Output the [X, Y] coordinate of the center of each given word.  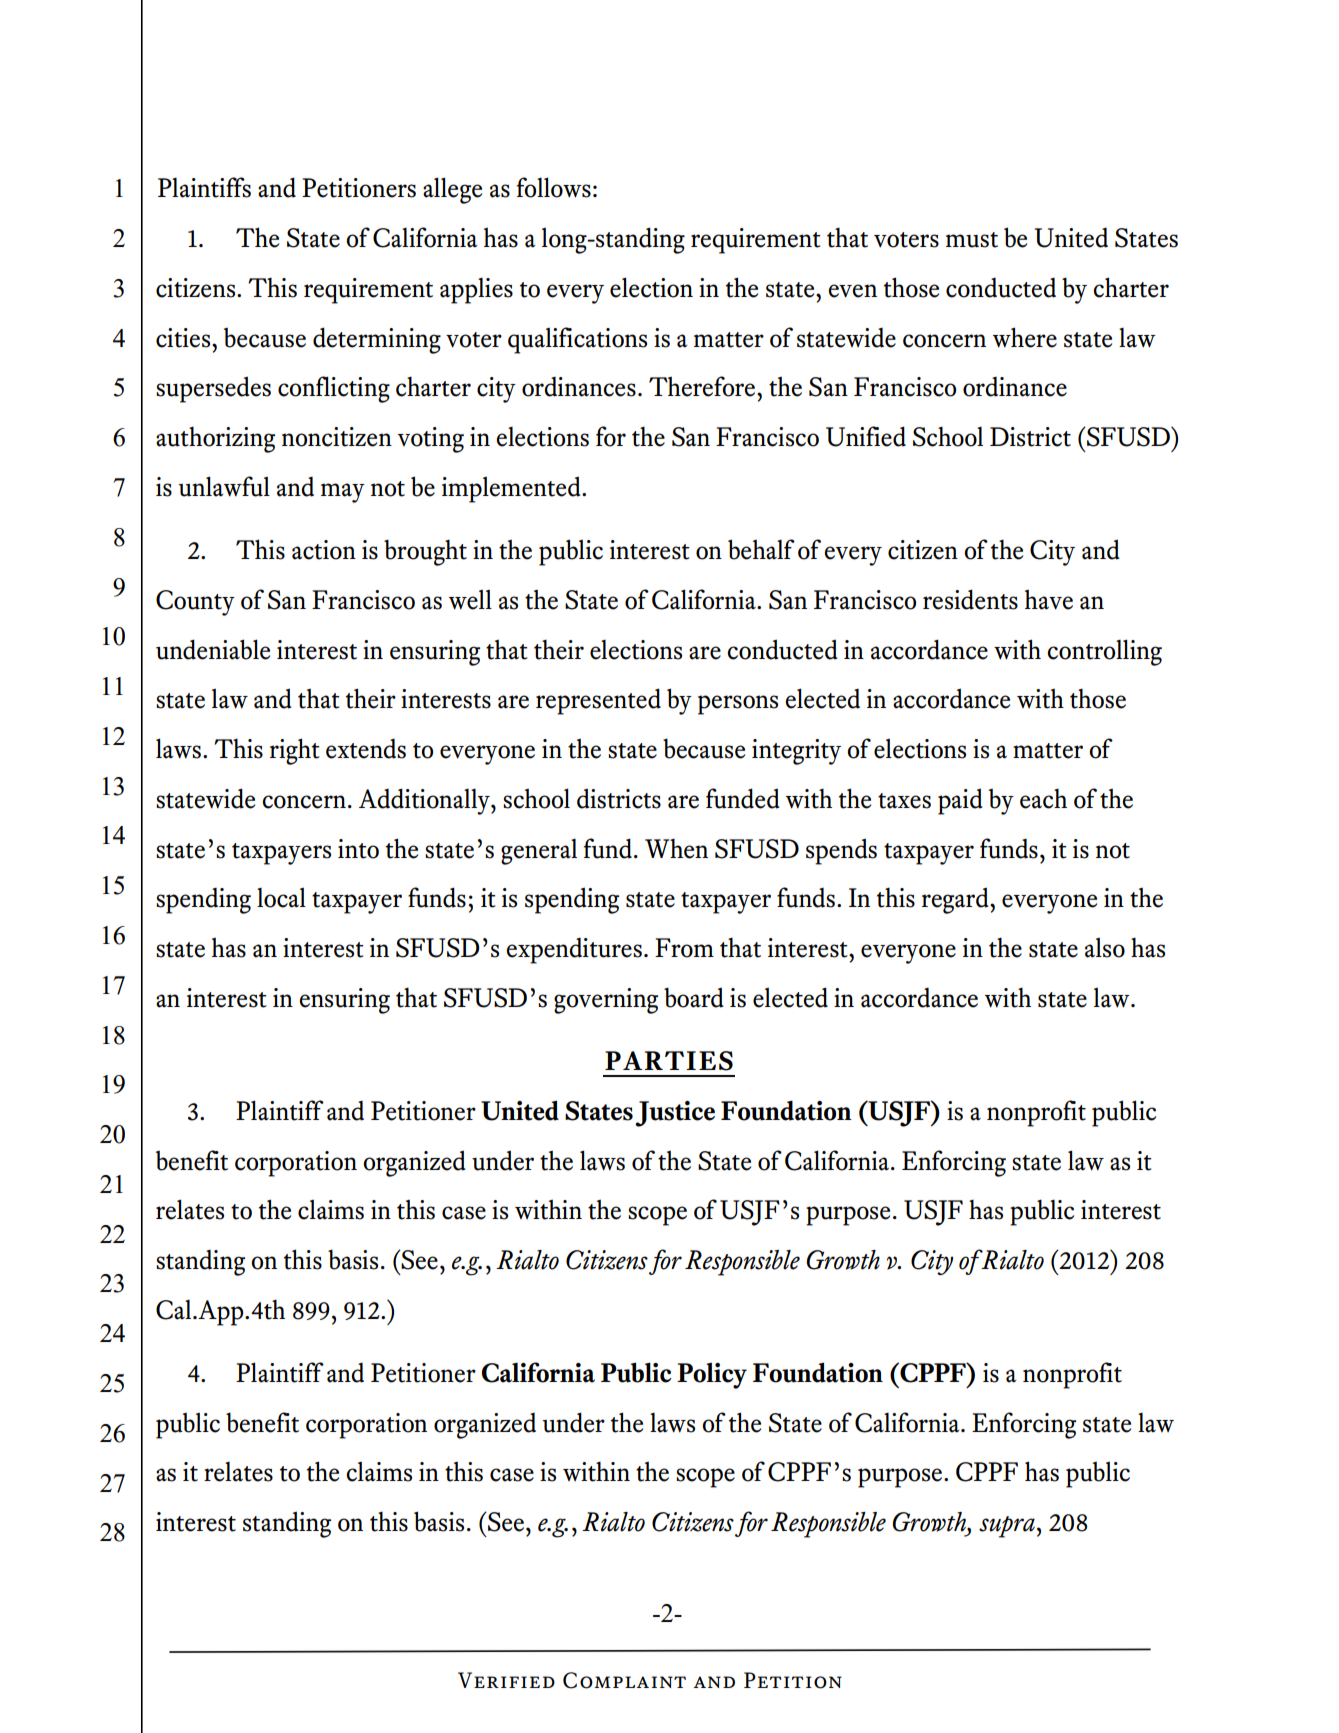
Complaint [624, 1680]
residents [970, 599]
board [694, 997]
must [972, 240]
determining [377, 340]
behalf [761, 549]
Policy [712, 1375]
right [295, 751]
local [281, 897]
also [1105, 947]
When [676, 849]
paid [960, 801]
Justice [675, 1114]
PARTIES [669, 1061]
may [343, 493]
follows [554, 187]
